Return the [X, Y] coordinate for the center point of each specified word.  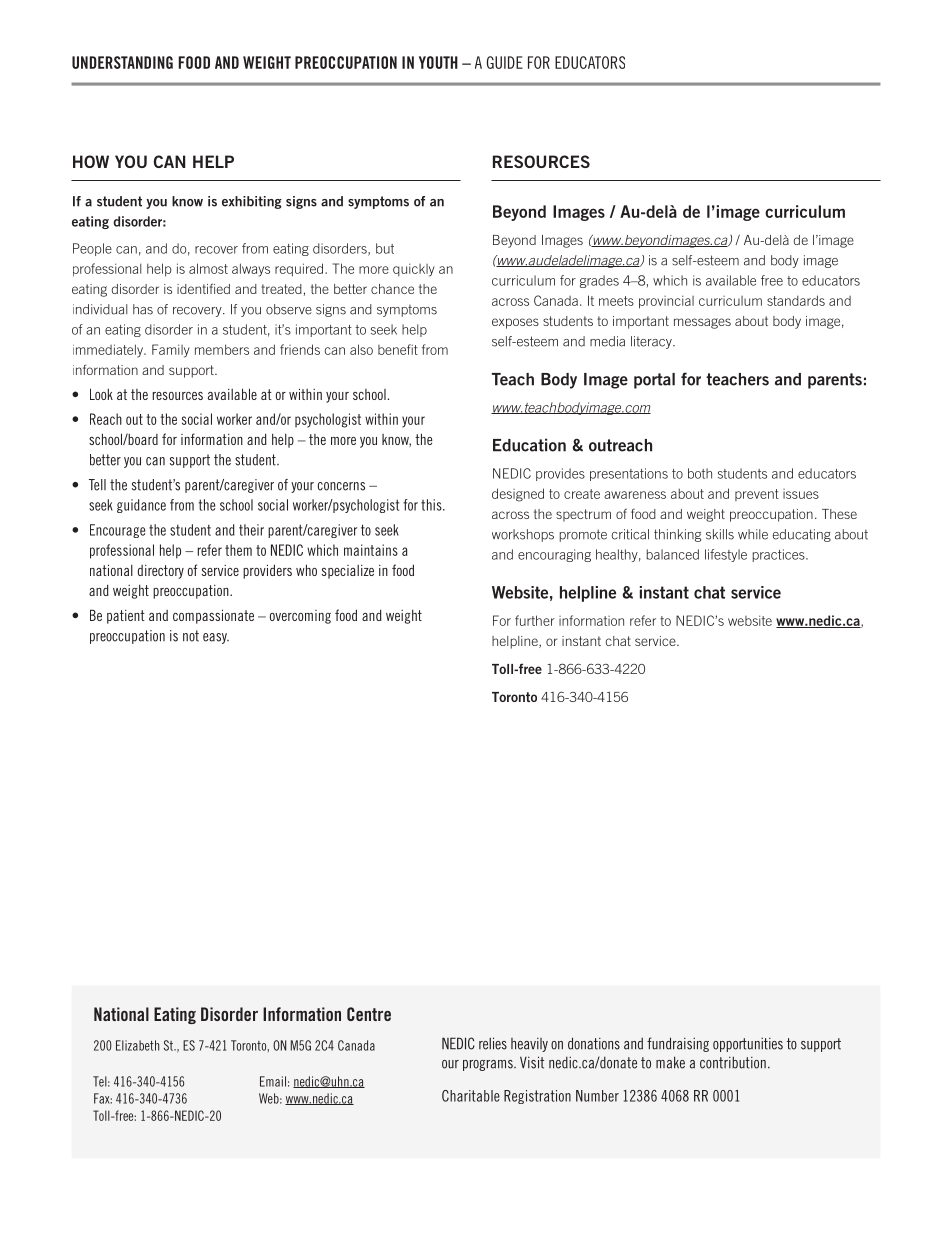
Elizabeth [137, 1045]
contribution [733, 1062]
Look [101, 394]
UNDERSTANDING [122, 62]
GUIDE [505, 62]
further [535, 620]
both [700, 473]
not [191, 636]
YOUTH [438, 62]
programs [489, 1065]
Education [529, 445]
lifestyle [726, 555]
